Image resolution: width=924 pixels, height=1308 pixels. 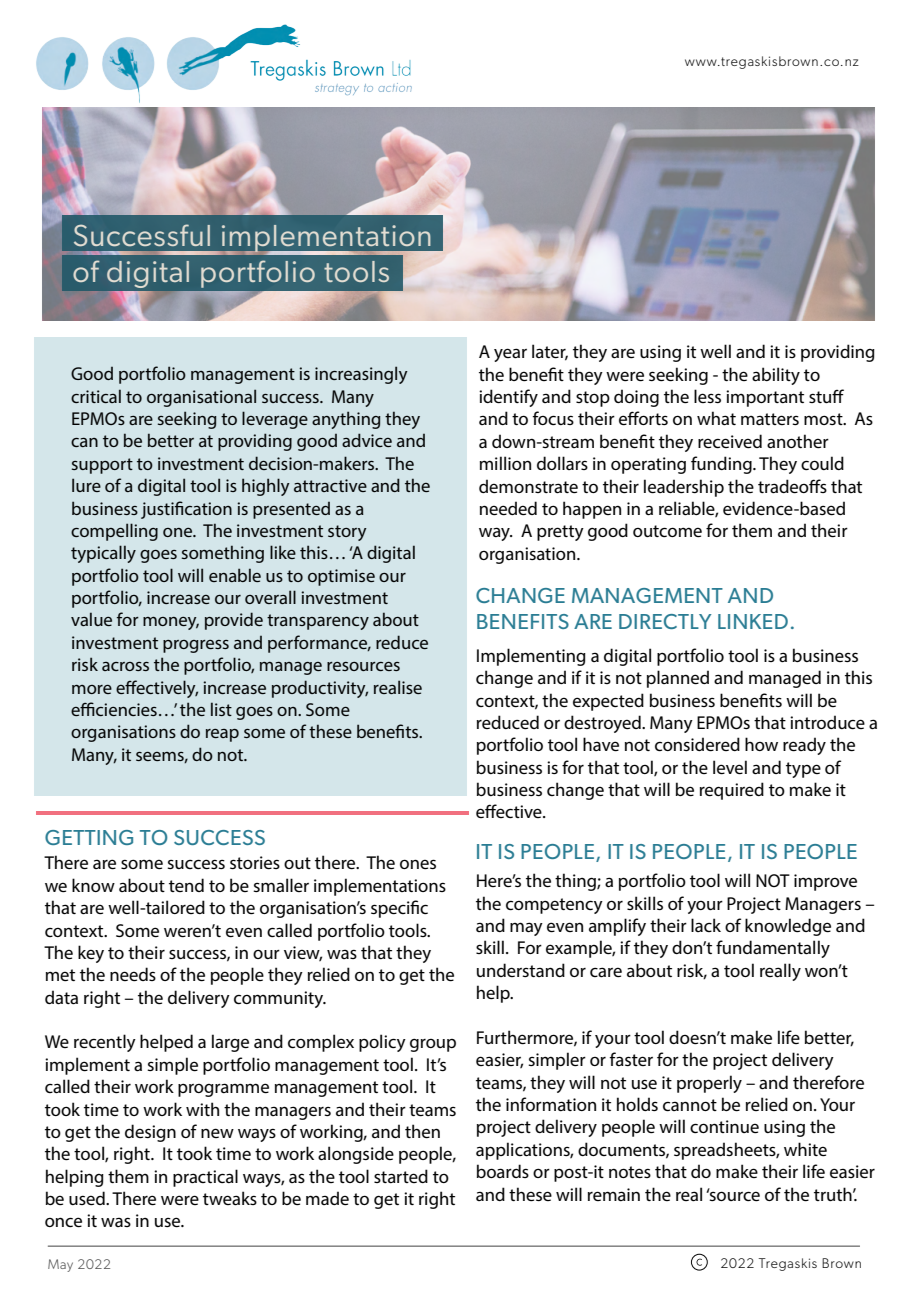 I want to click on ones, so click(x=418, y=864).
